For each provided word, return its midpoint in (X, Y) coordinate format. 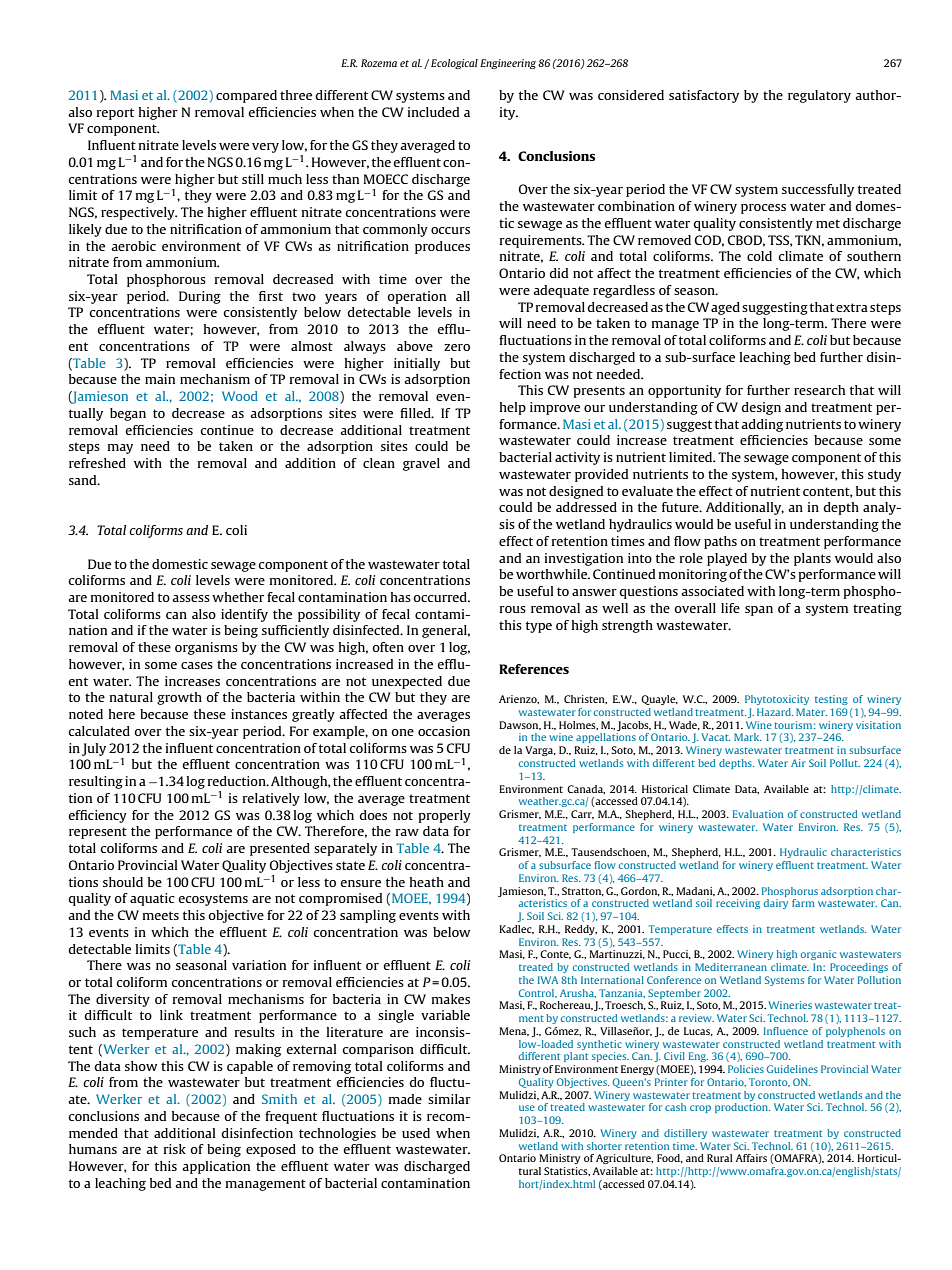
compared (246, 96)
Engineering (508, 64)
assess (191, 598)
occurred (441, 597)
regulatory (819, 96)
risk (175, 1149)
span (759, 611)
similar (449, 1099)
